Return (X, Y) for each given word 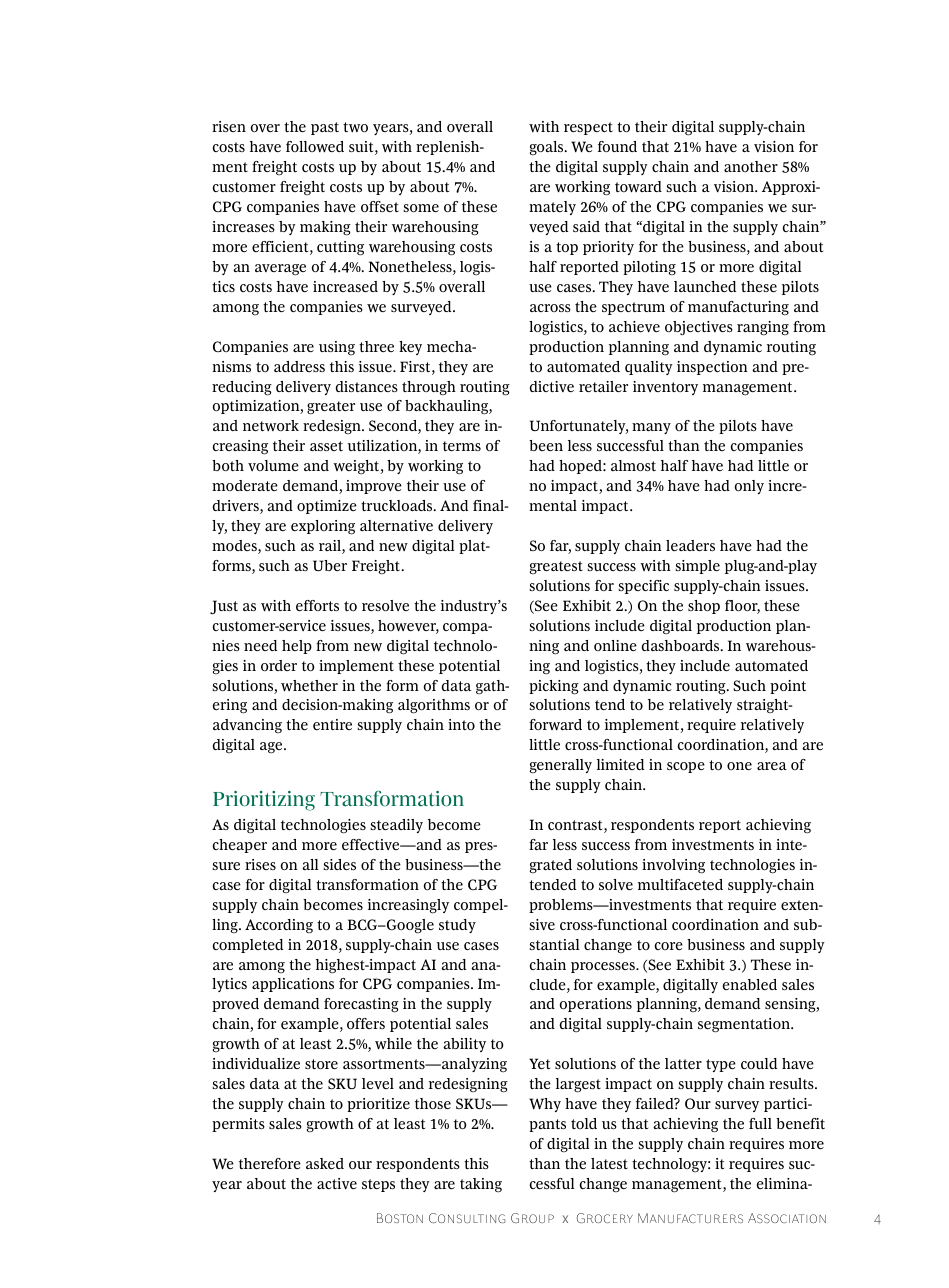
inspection (712, 368)
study (457, 926)
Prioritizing (264, 801)
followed (315, 147)
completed (248, 946)
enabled (750, 984)
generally (561, 766)
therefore (270, 1163)
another (751, 166)
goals (548, 148)
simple (697, 567)
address (299, 366)
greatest (556, 568)
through (429, 388)
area (772, 766)
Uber (330, 565)
